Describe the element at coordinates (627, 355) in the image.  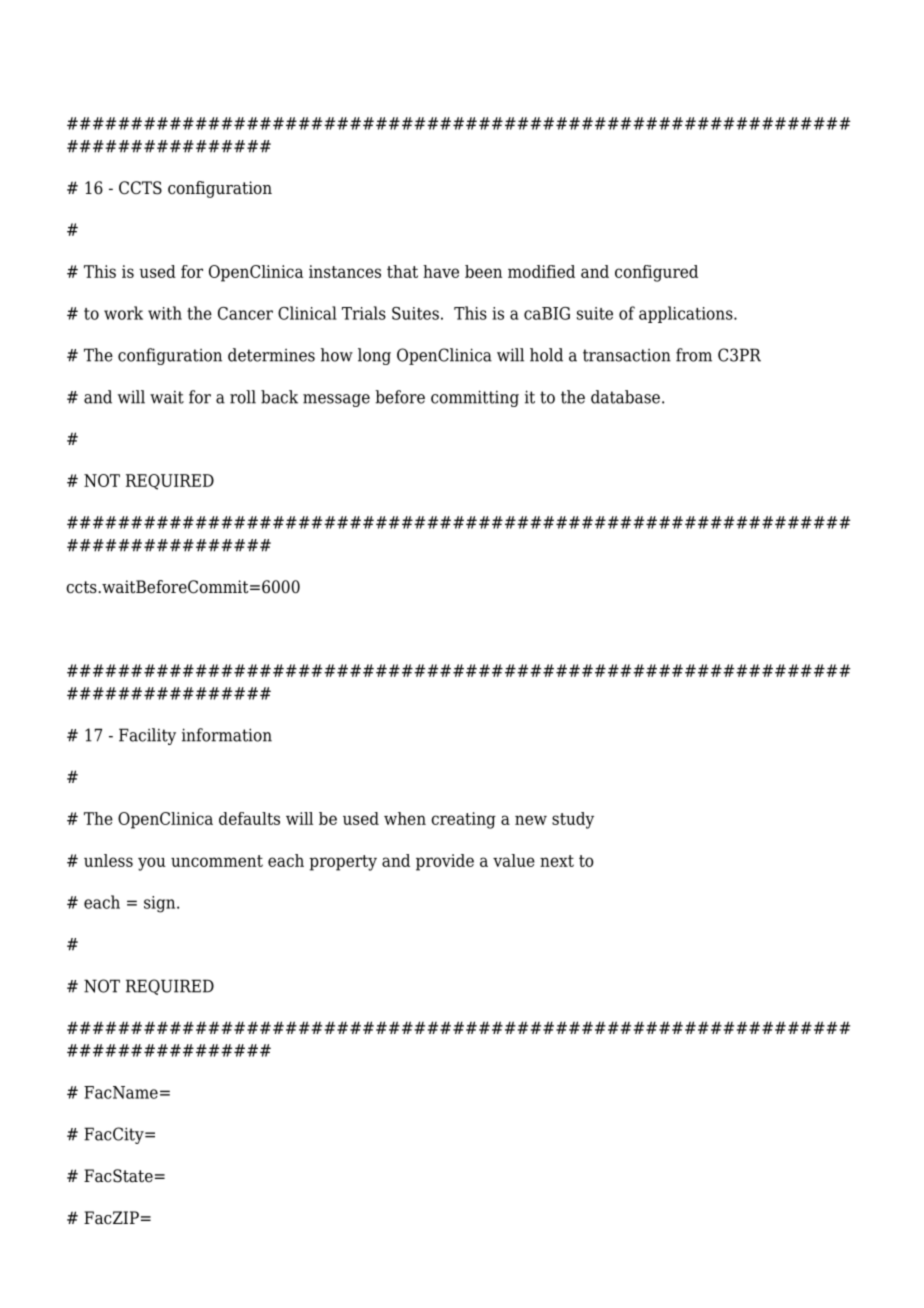
I see `transaction` at that location.
